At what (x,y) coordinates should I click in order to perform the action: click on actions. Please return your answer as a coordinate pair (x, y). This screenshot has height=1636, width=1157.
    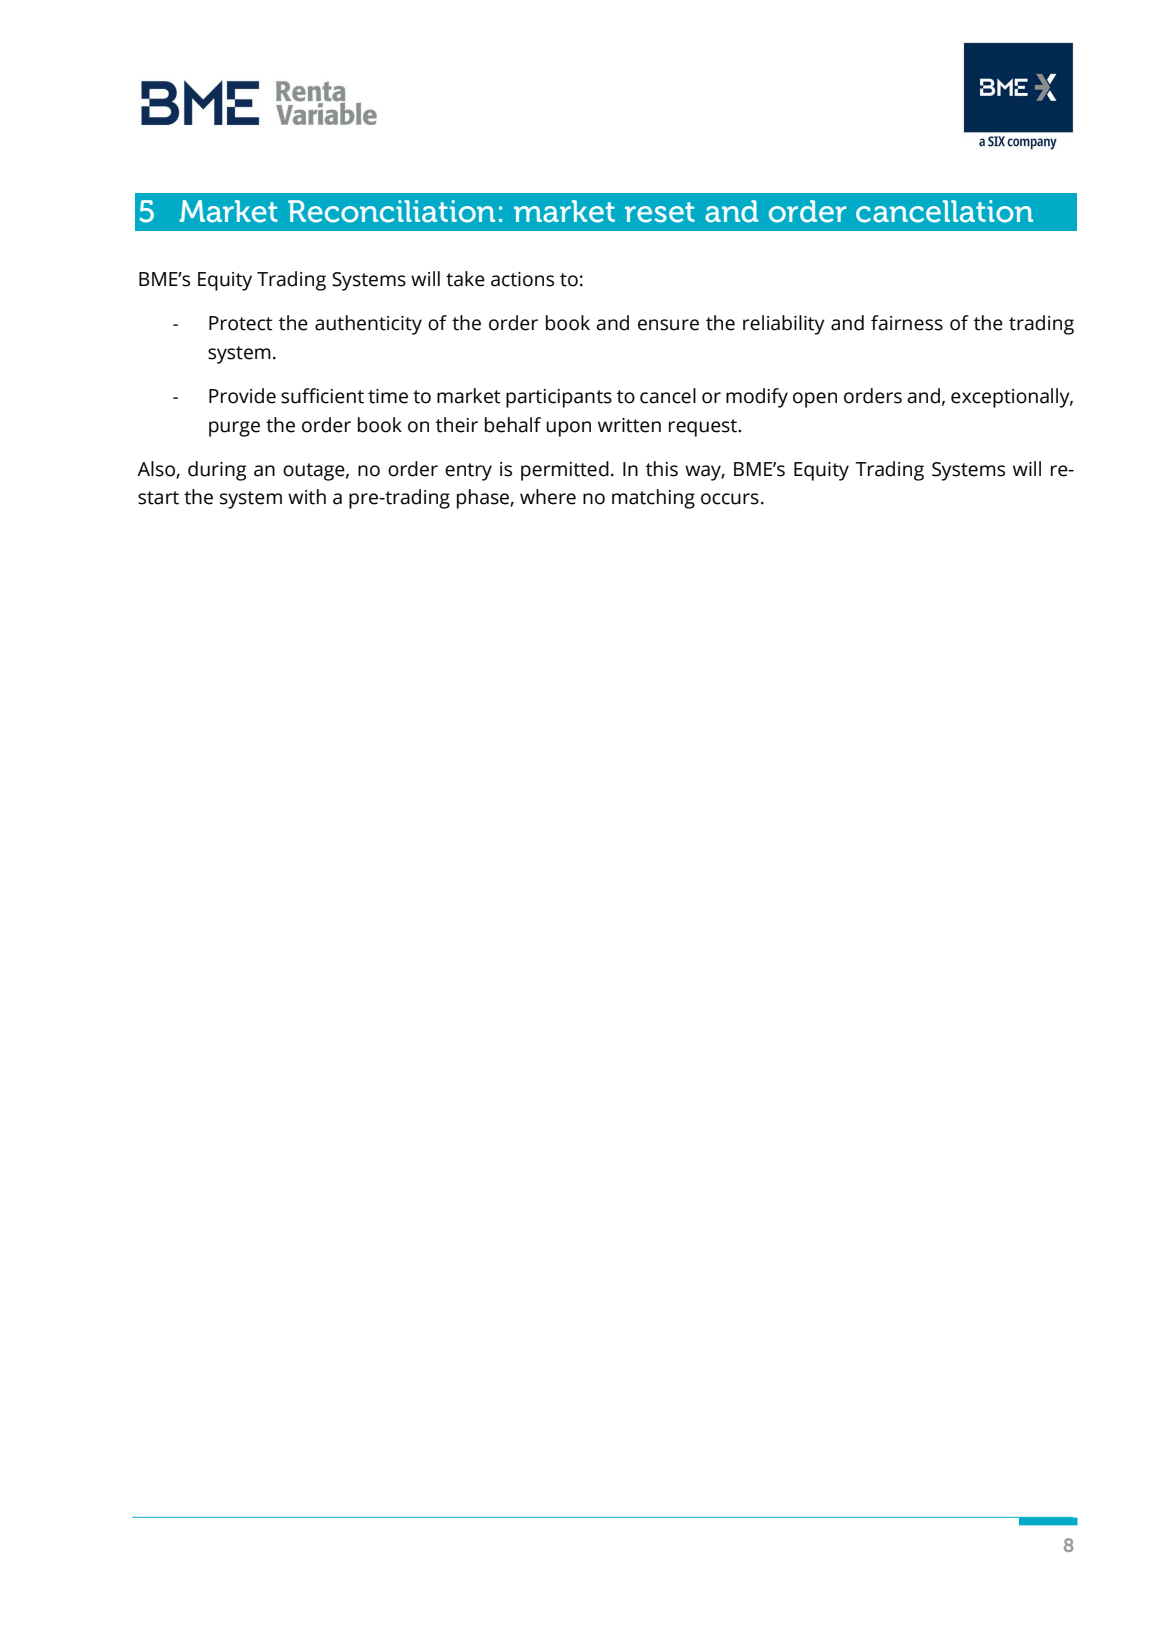
    Looking at the image, I should click on (522, 279).
